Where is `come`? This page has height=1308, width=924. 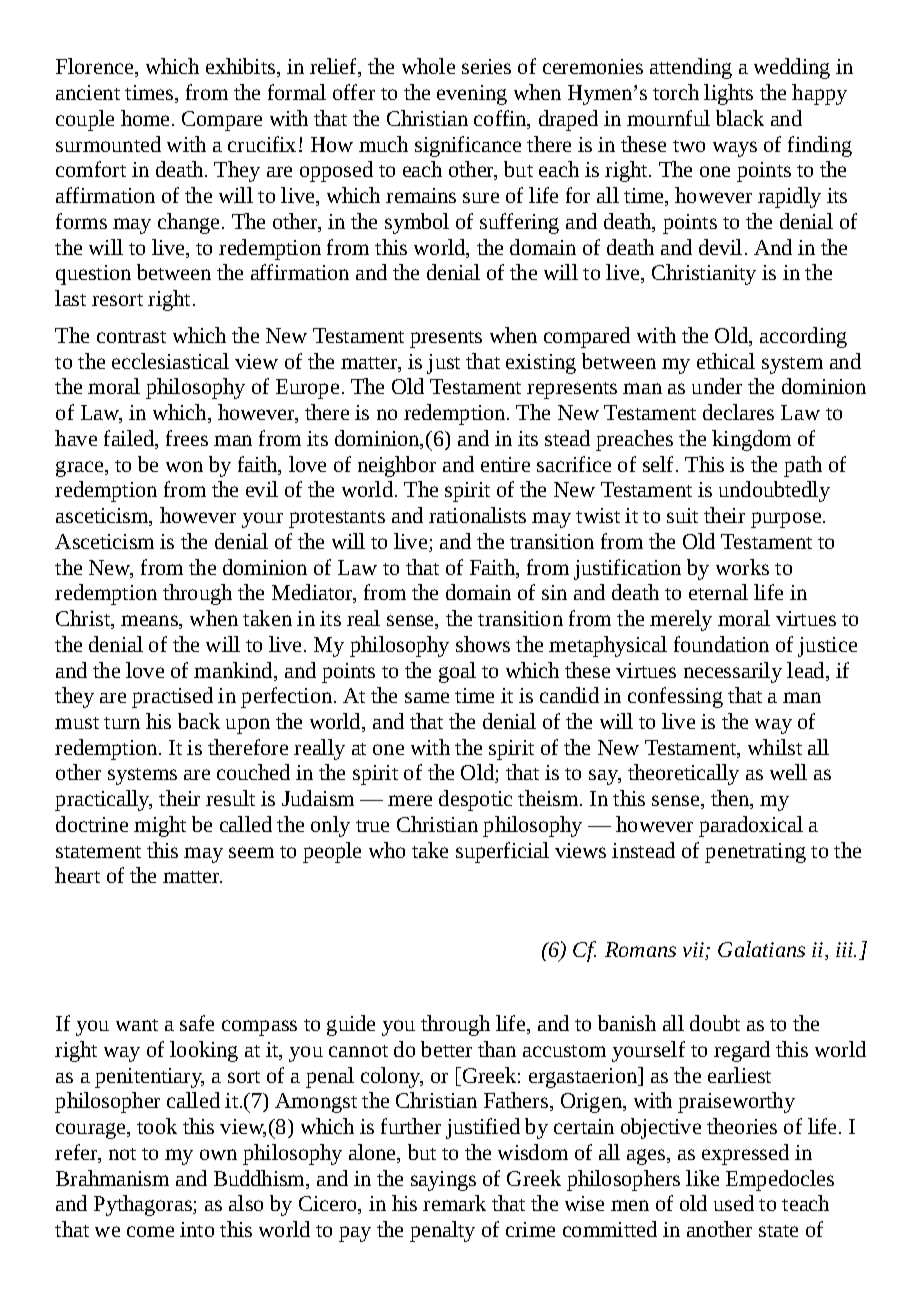
come is located at coordinates (150, 1231).
